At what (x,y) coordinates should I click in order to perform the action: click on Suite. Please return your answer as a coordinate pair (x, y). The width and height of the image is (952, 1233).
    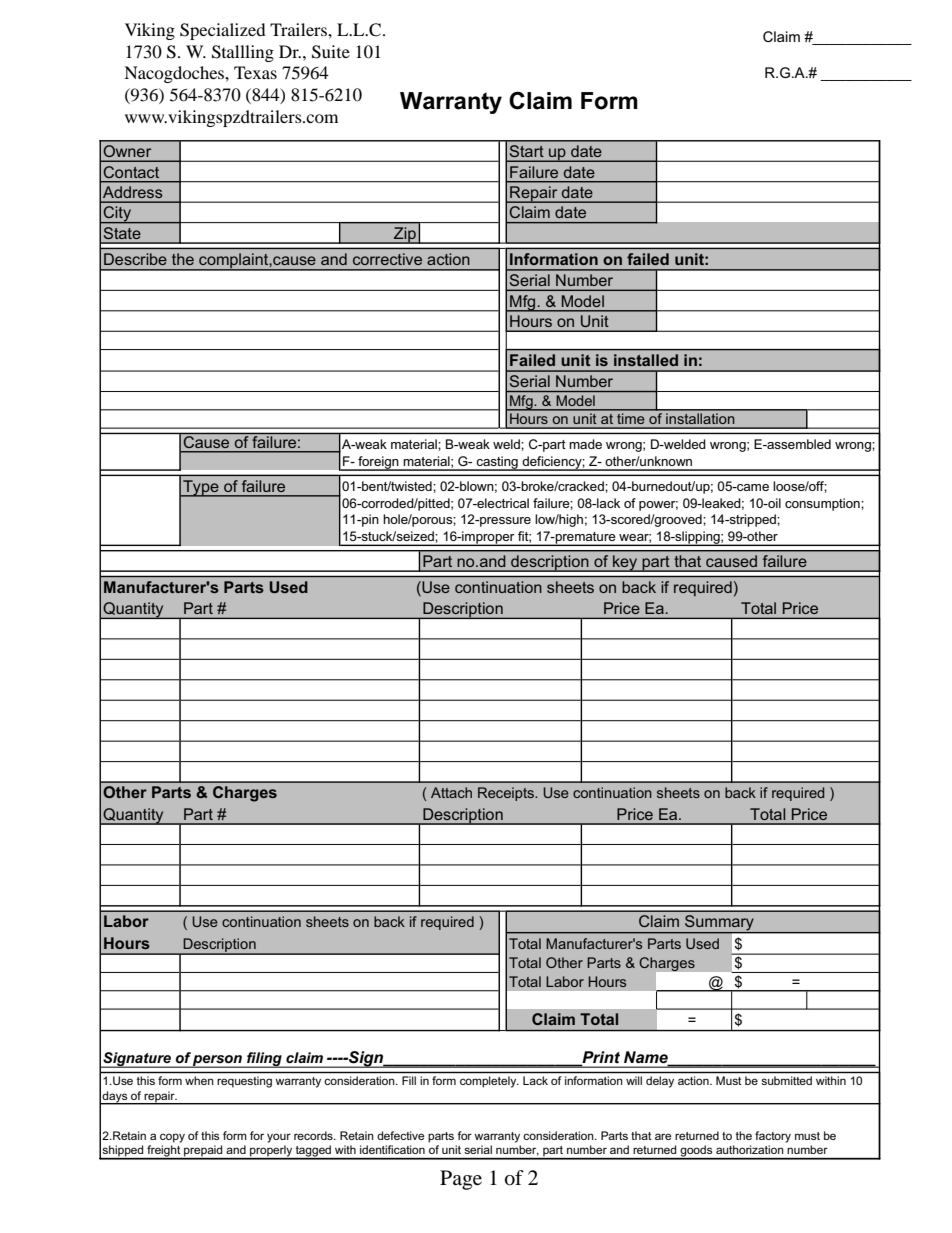
    Looking at the image, I should click on (331, 52).
